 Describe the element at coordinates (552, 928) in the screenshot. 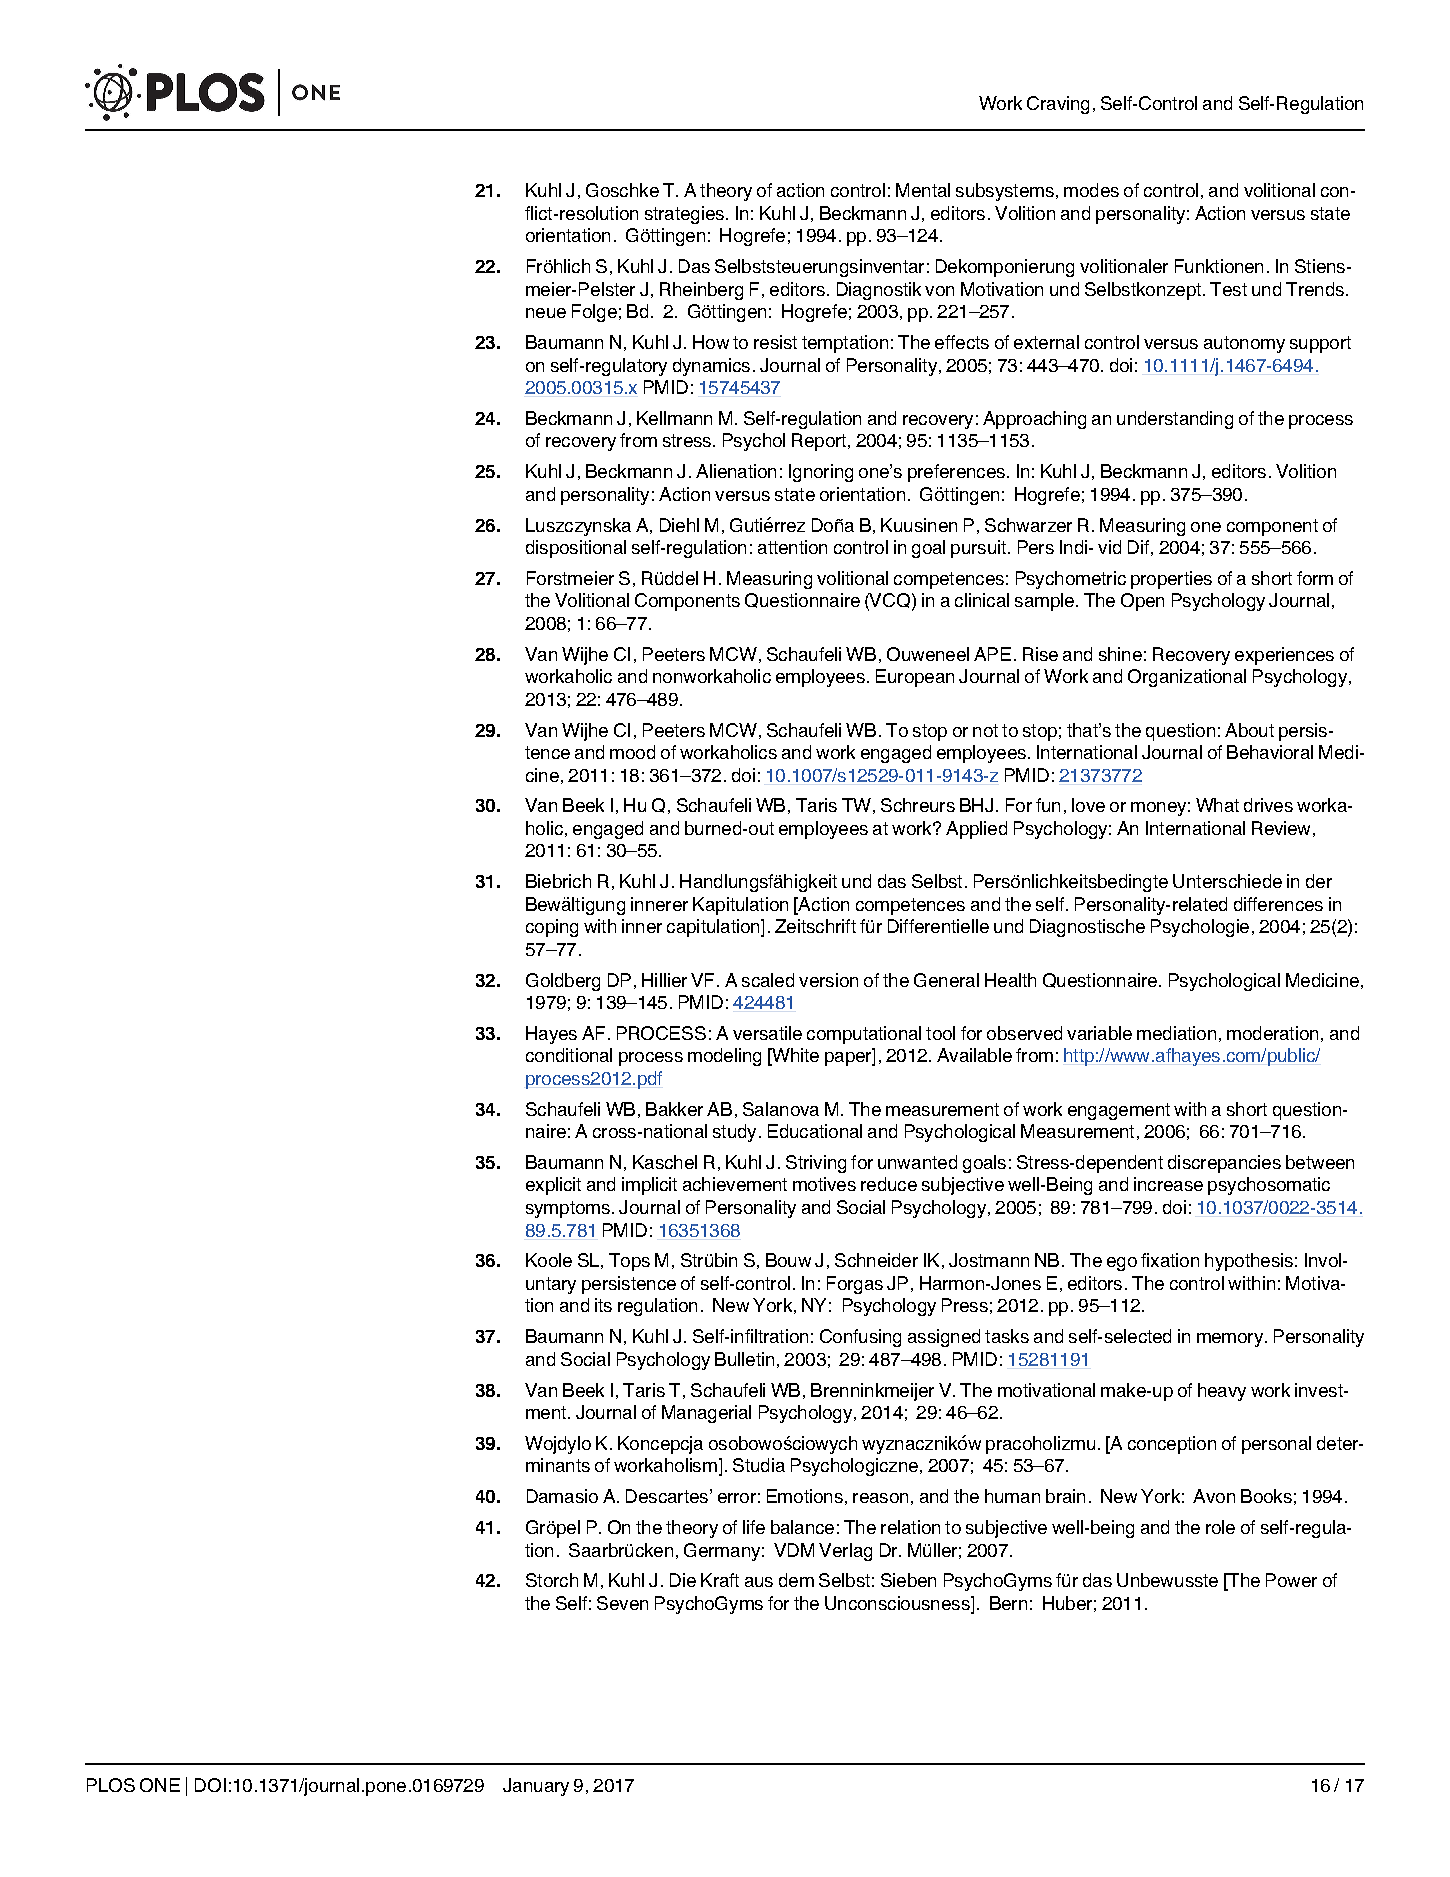

I see `coping` at that location.
